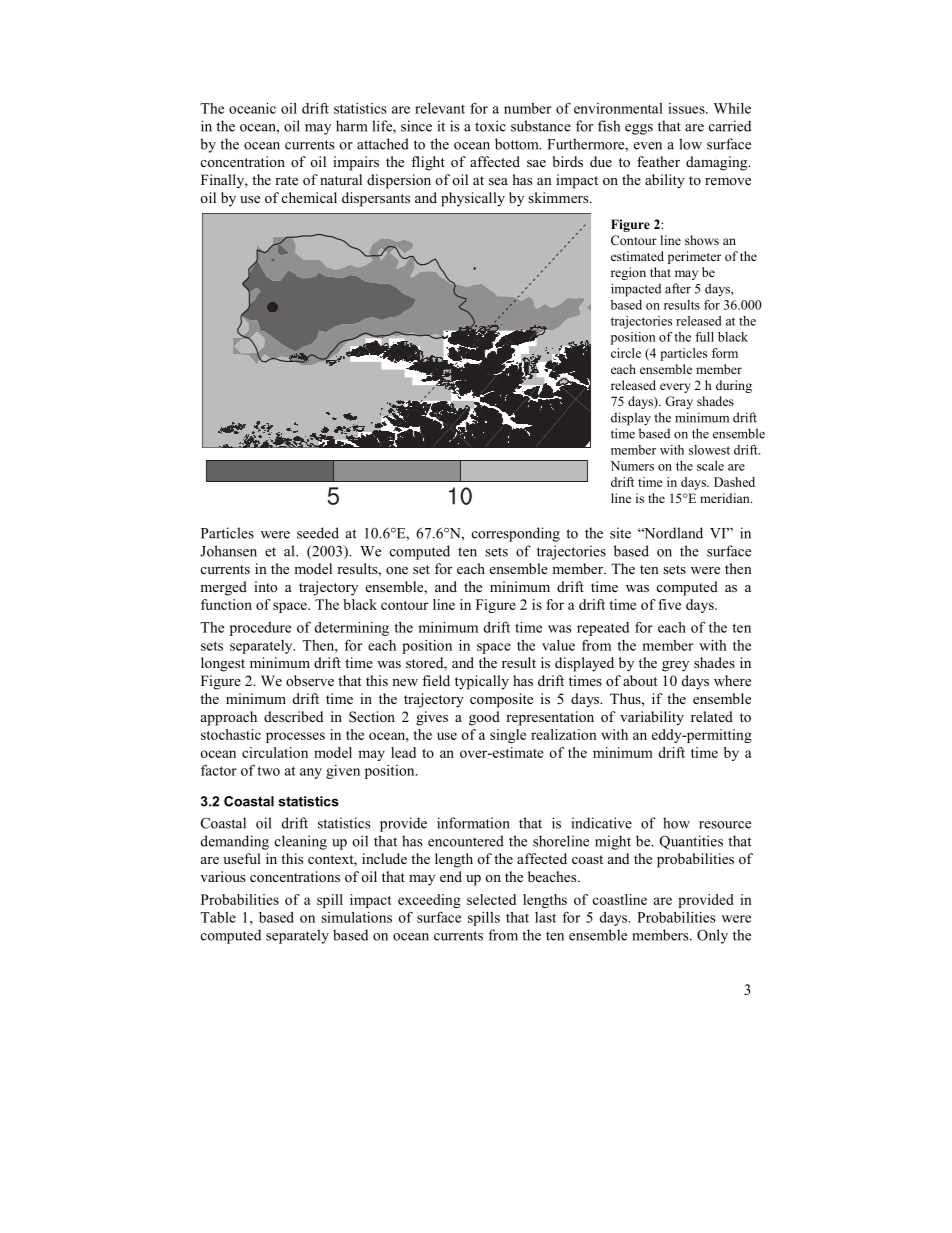 The height and width of the screenshot is (1233, 952). What do you see at coordinates (675, 388) in the screenshot?
I see `every` at bounding box center [675, 388].
